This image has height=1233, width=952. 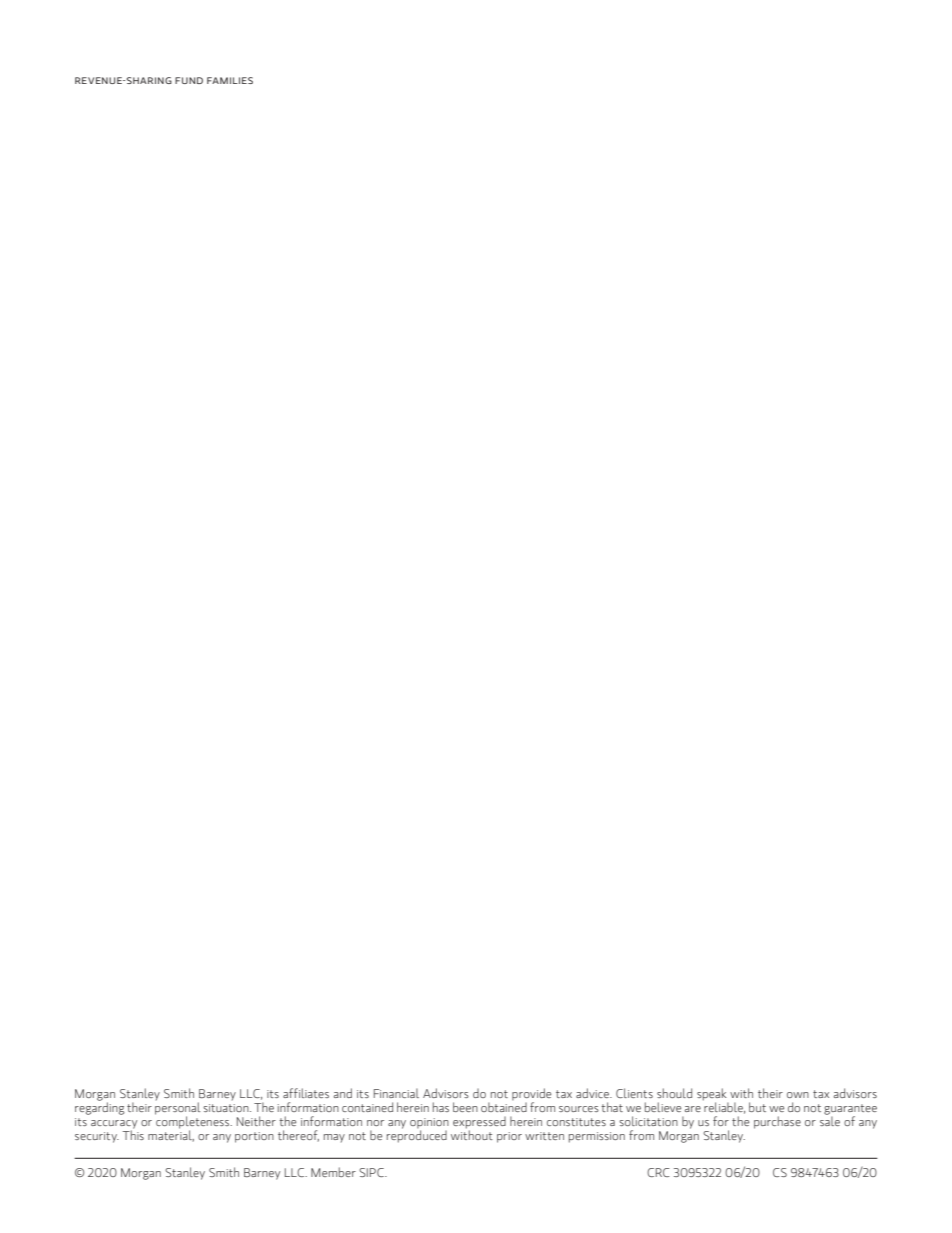 What do you see at coordinates (712, 1095) in the image?
I see `speak` at bounding box center [712, 1095].
